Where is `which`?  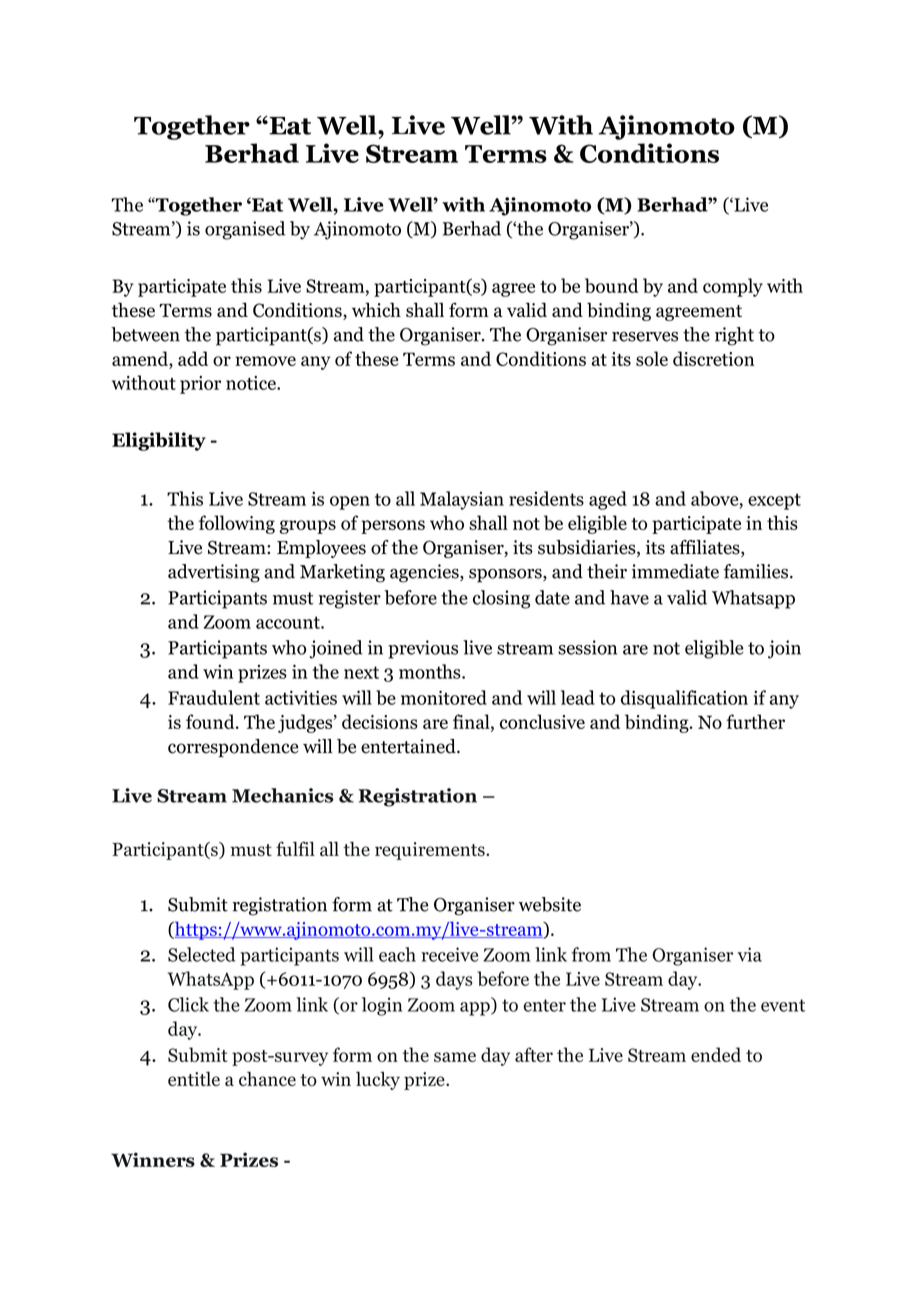
which is located at coordinates (376, 309).
